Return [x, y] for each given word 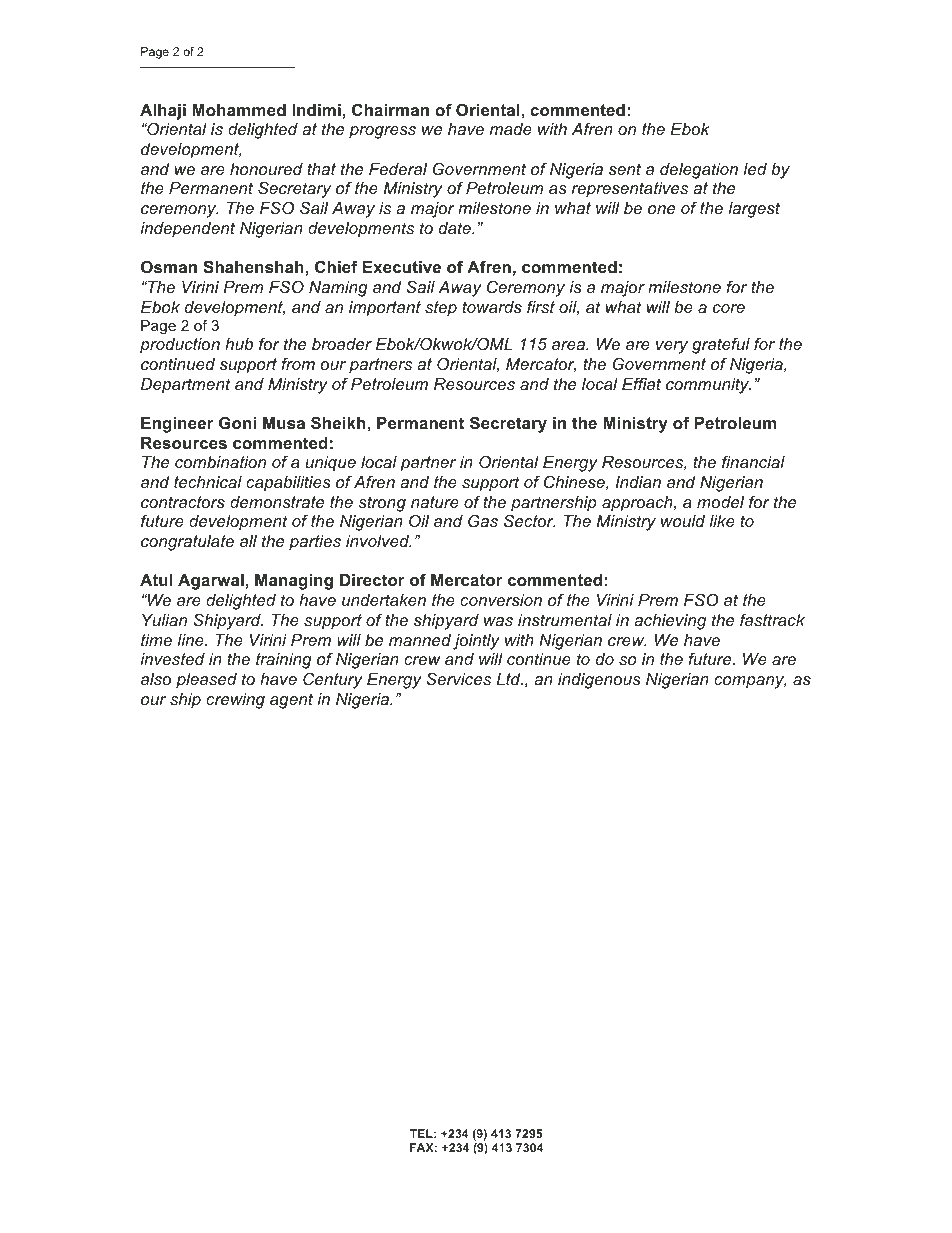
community [708, 386]
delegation [699, 171]
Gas [483, 521]
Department [186, 386]
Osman [169, 266]
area [569, 345]
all [248, 541]
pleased [206, 681]
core [729, 308]
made [511, 129]
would [683, 521]
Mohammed [239, 110]
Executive [402, 267]
